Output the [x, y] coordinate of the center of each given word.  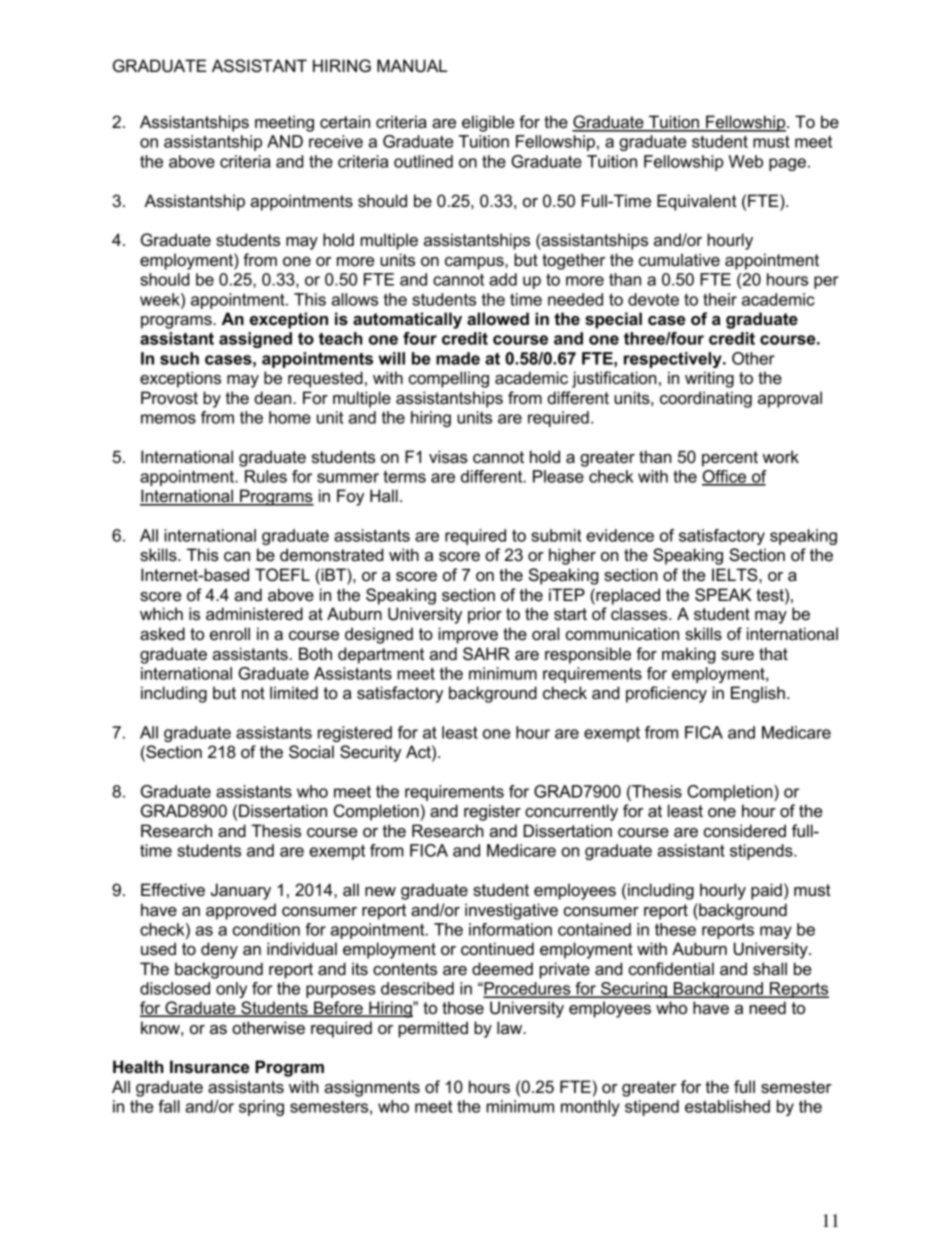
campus [475, 263]
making [689, 655]
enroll [230, 634]
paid [766, 891]
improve [468, 635]
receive [336, 141]
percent [730, 459]
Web [746, 161]
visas [448, 457]
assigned [255, 340]
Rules [266, 476]
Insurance [210, 1067]
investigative [511, 911]
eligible [488, 123]
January [241, 891]
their [720, 299]
